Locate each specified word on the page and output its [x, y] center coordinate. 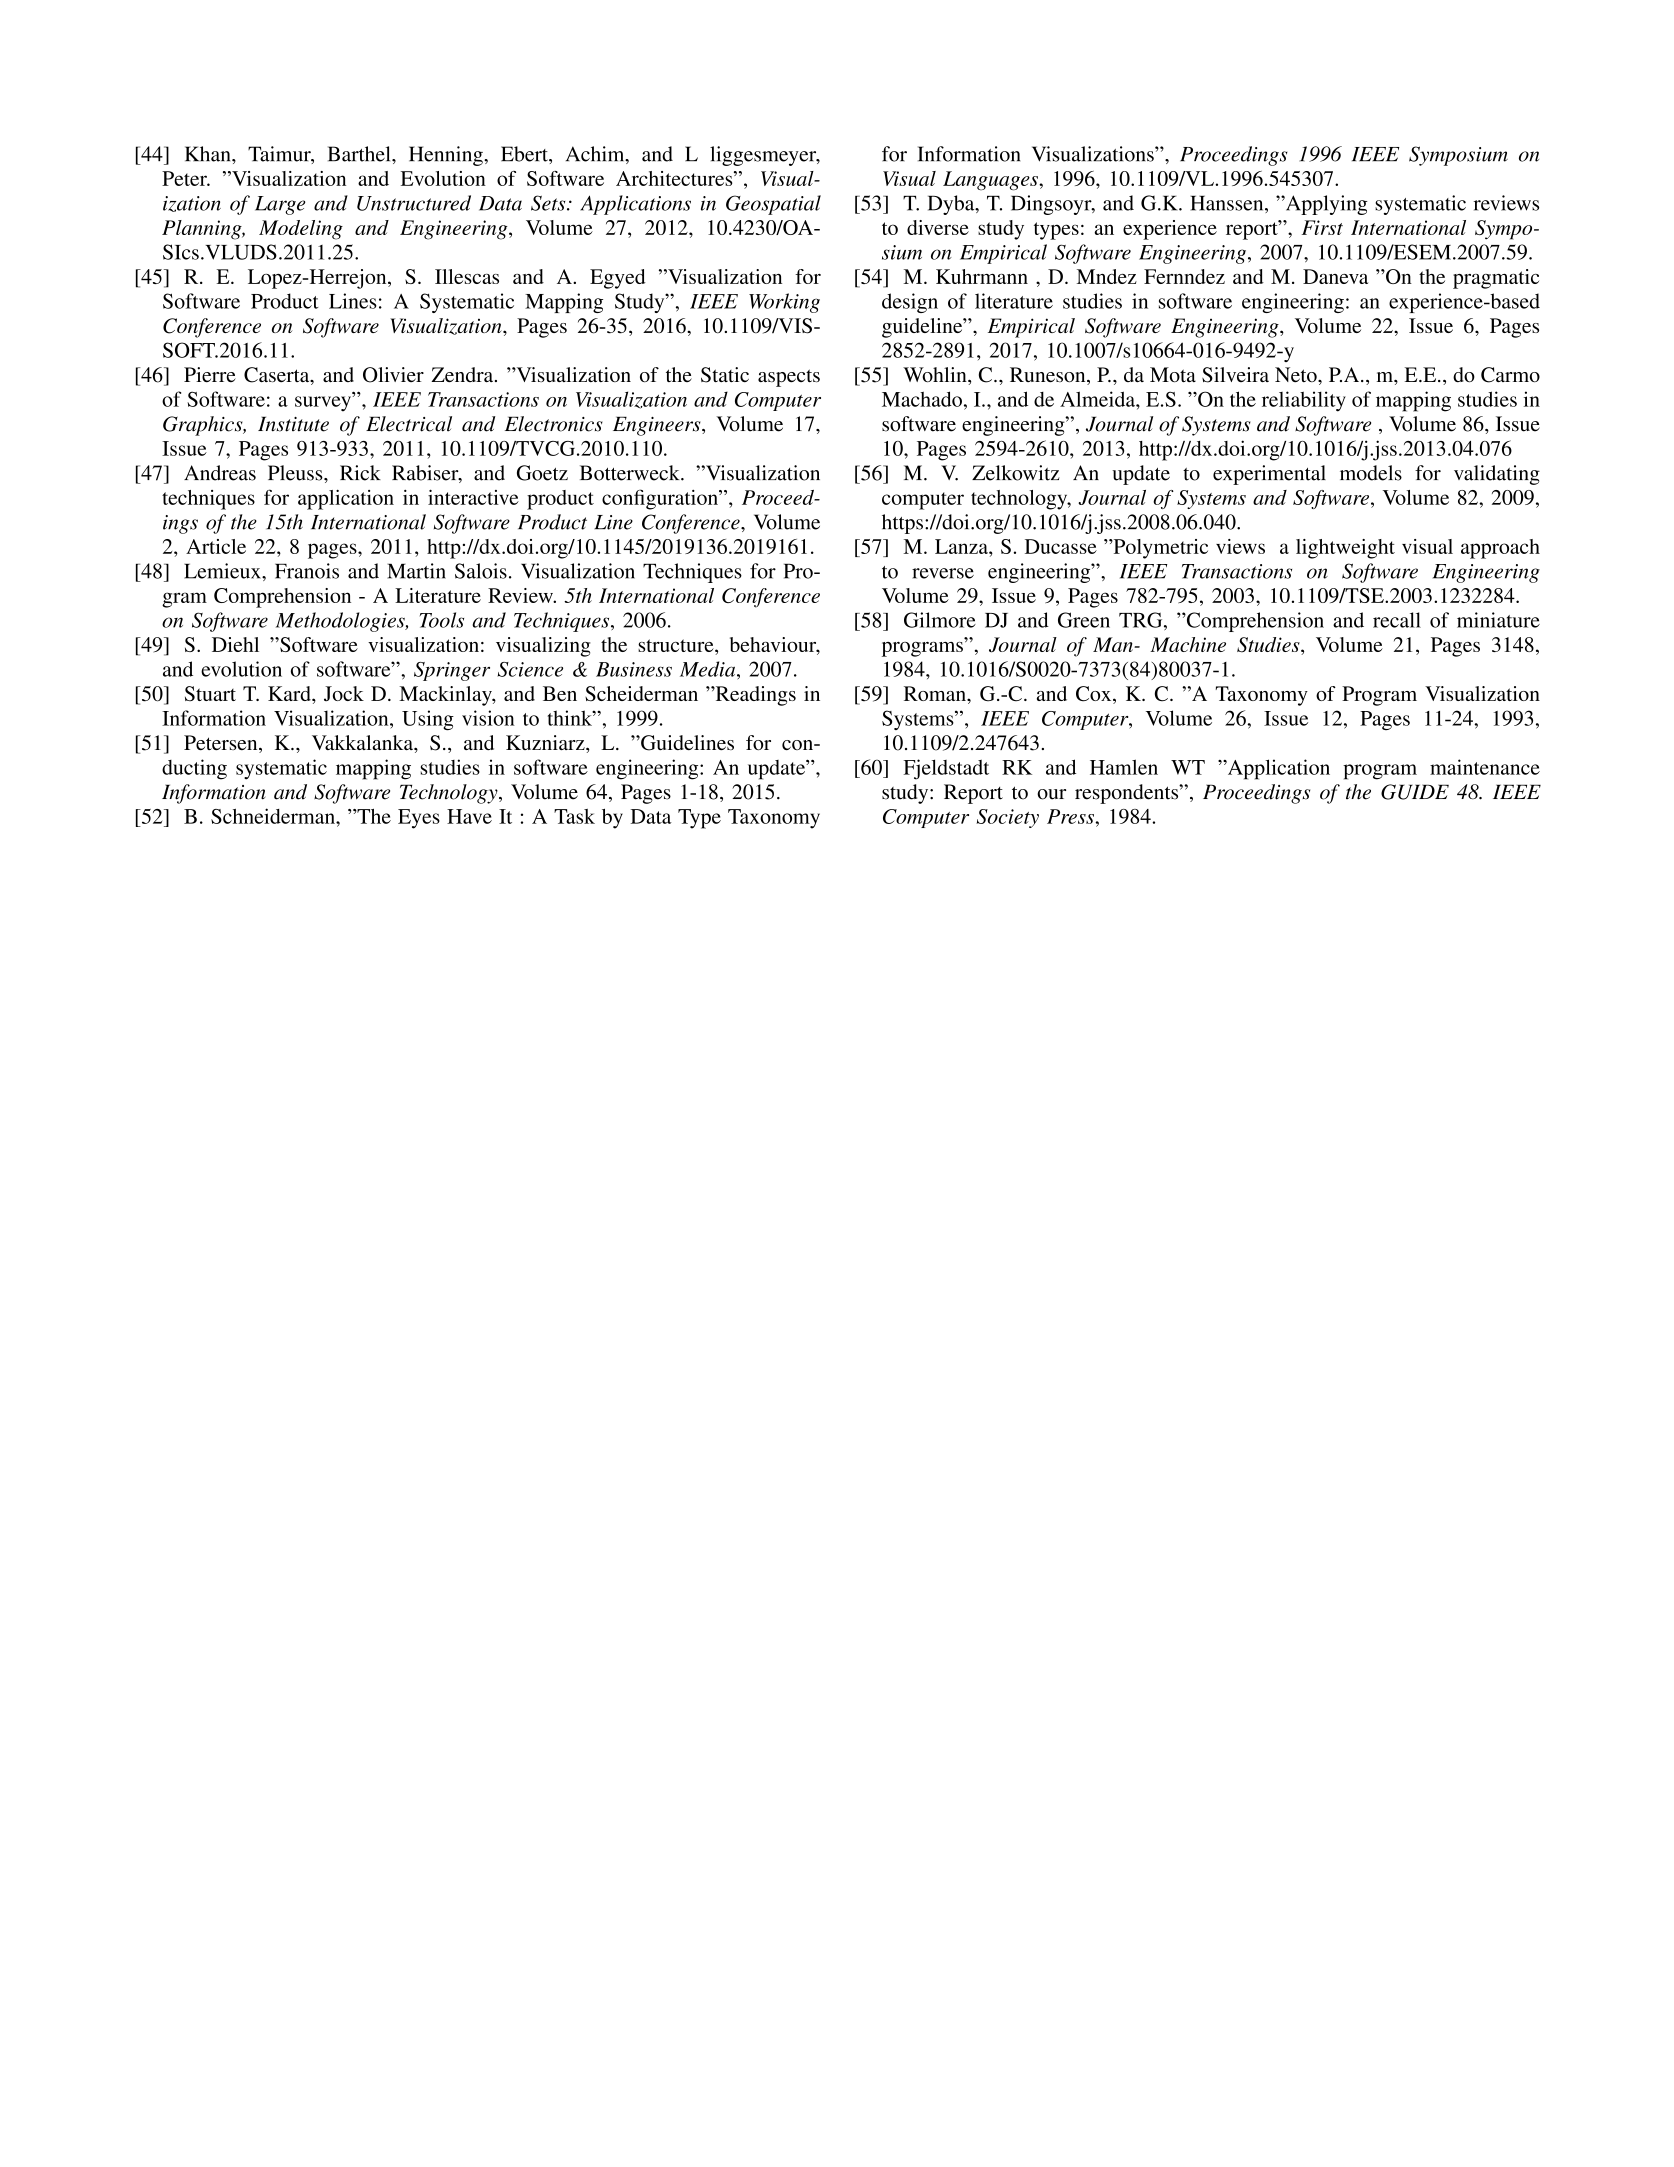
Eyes [419, 819]
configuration [661, 499]
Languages [991, 181]
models [1371, 473]
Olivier [393, 375]
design [910, 303]
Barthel [360, 154]
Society [1007, 818]
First [1322, 227]
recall [1397, 620]
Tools [442, 620]
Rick [360, 473]
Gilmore [940, 620]
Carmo [1510, 375]
